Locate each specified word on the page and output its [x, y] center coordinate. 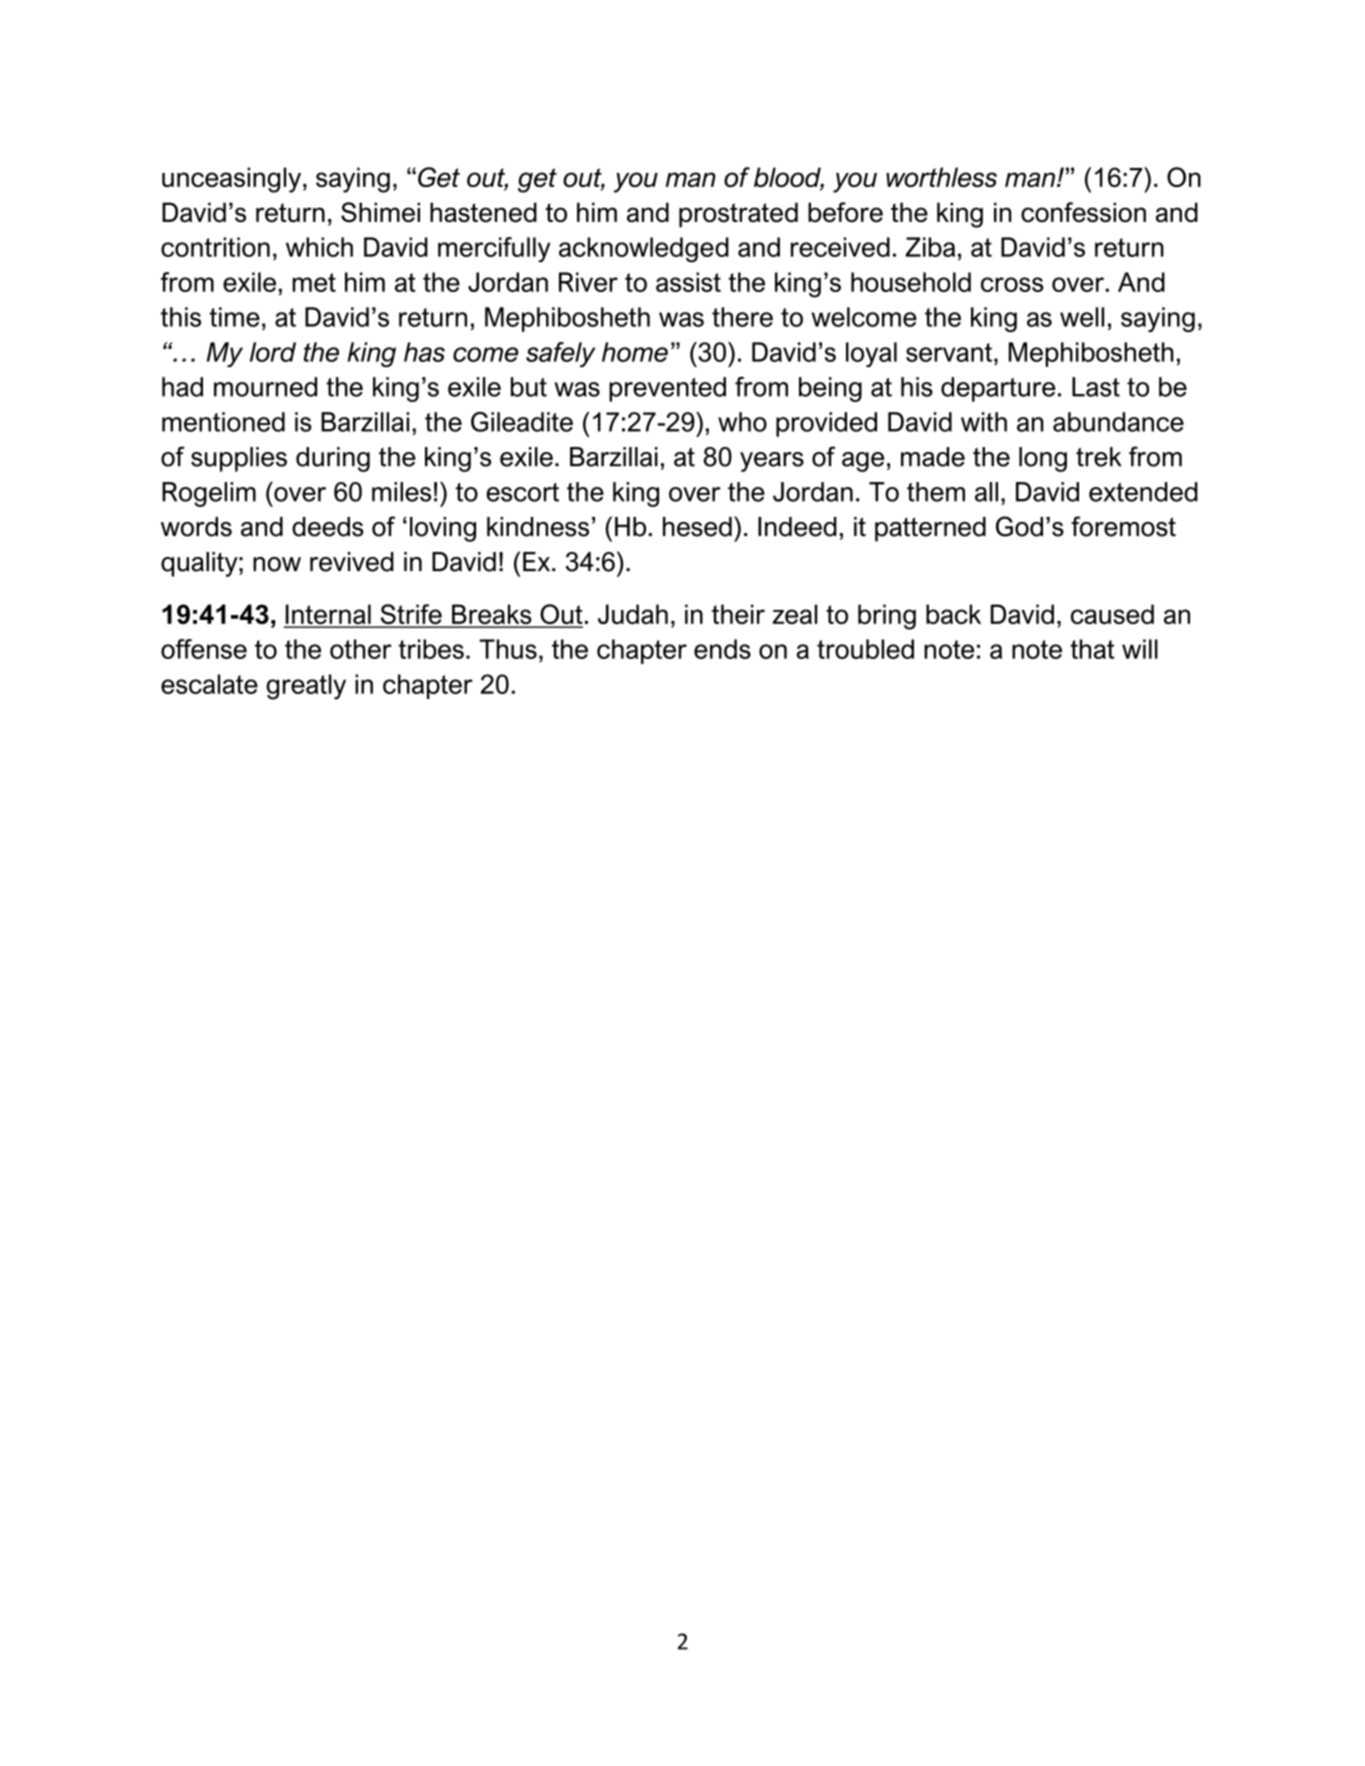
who [742, 422]
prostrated [738, 214]
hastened [483, 212]
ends [722, 649]
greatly [306, 687]
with [984, 422]
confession [1083, 212]
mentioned [223, 422]
